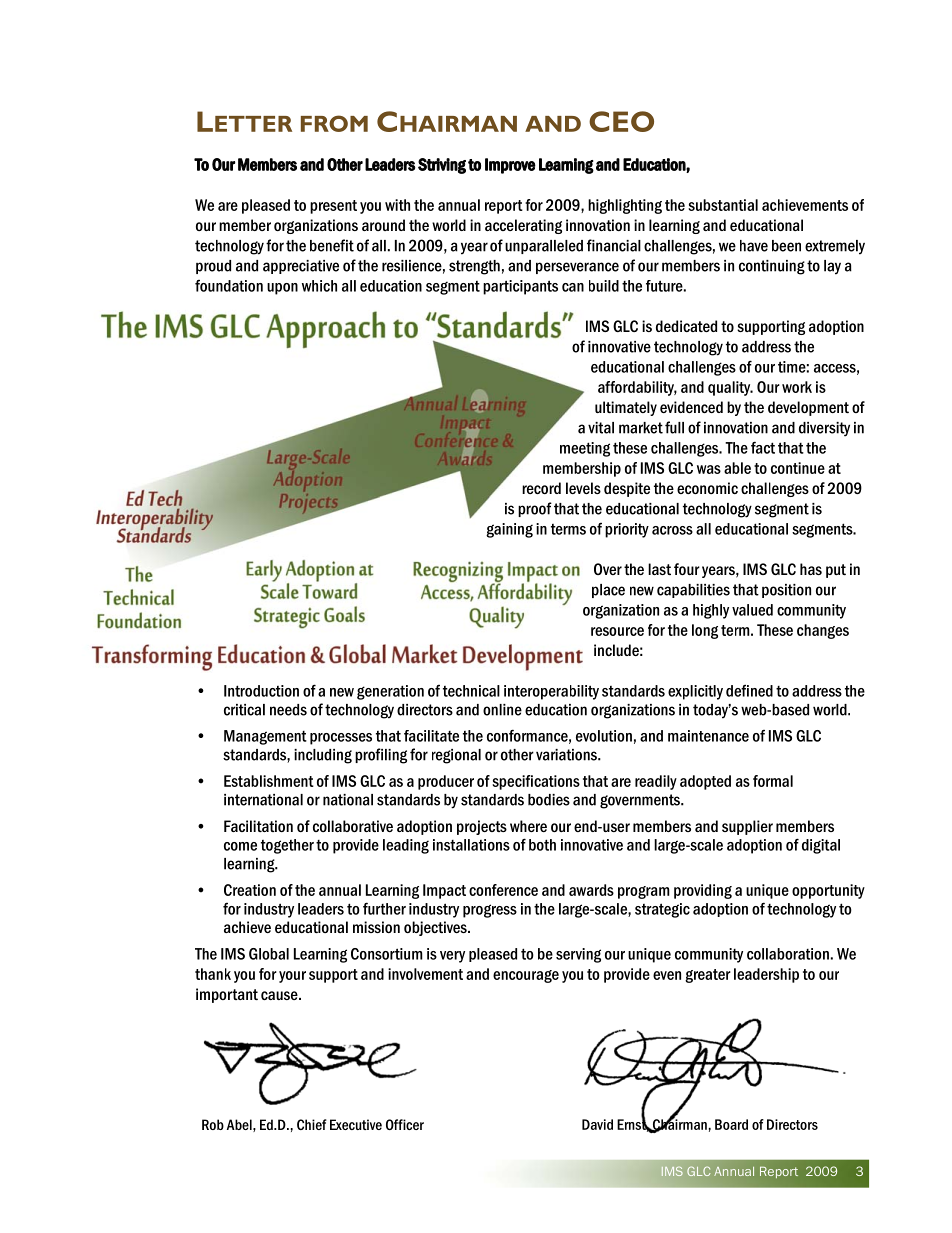  What do you see at coordinates (334, 123) in the document?
I see `FROM` at bounding box center [334, 123].
